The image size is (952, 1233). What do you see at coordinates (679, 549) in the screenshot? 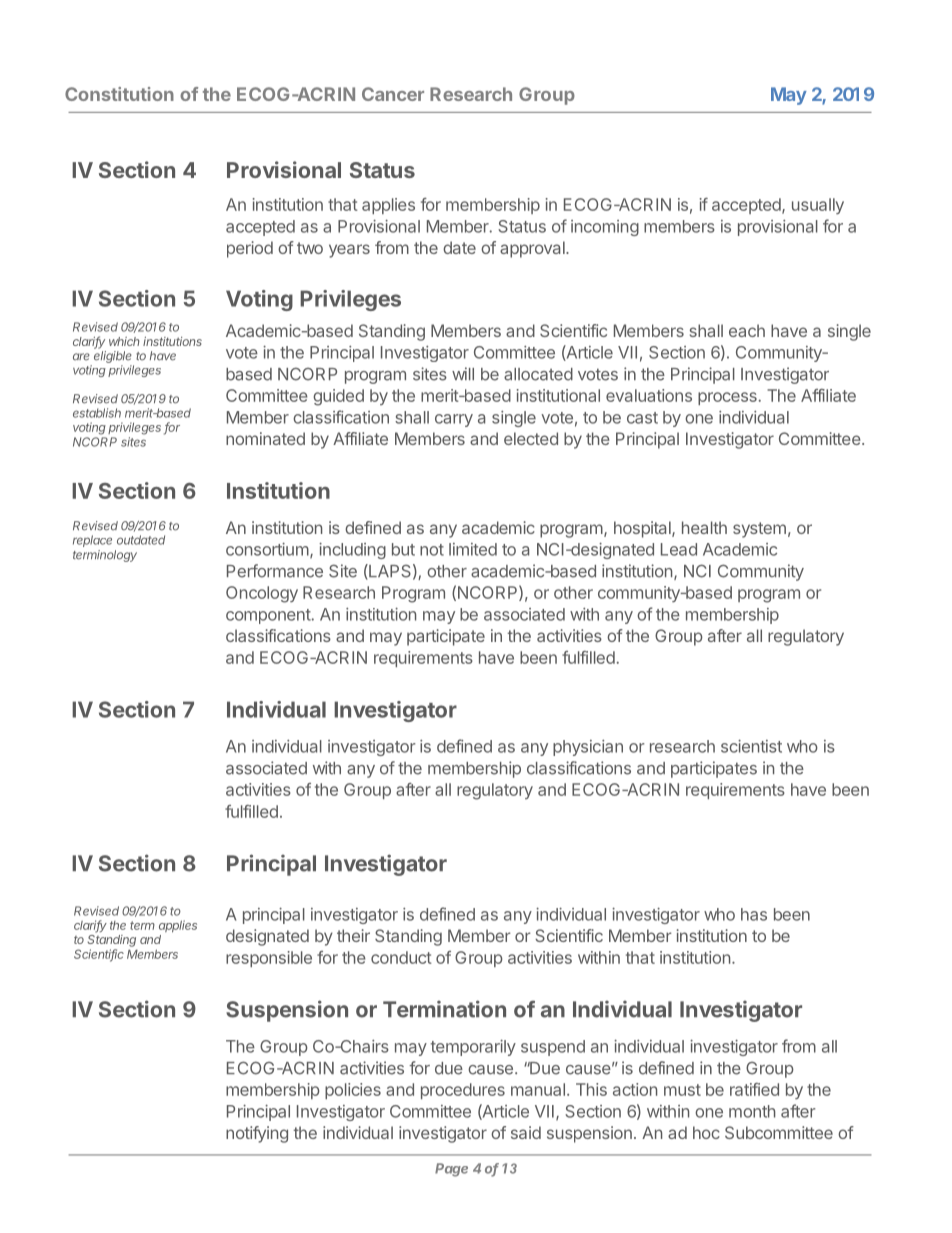
I see `Lead` at bounding box center [679, 549].
